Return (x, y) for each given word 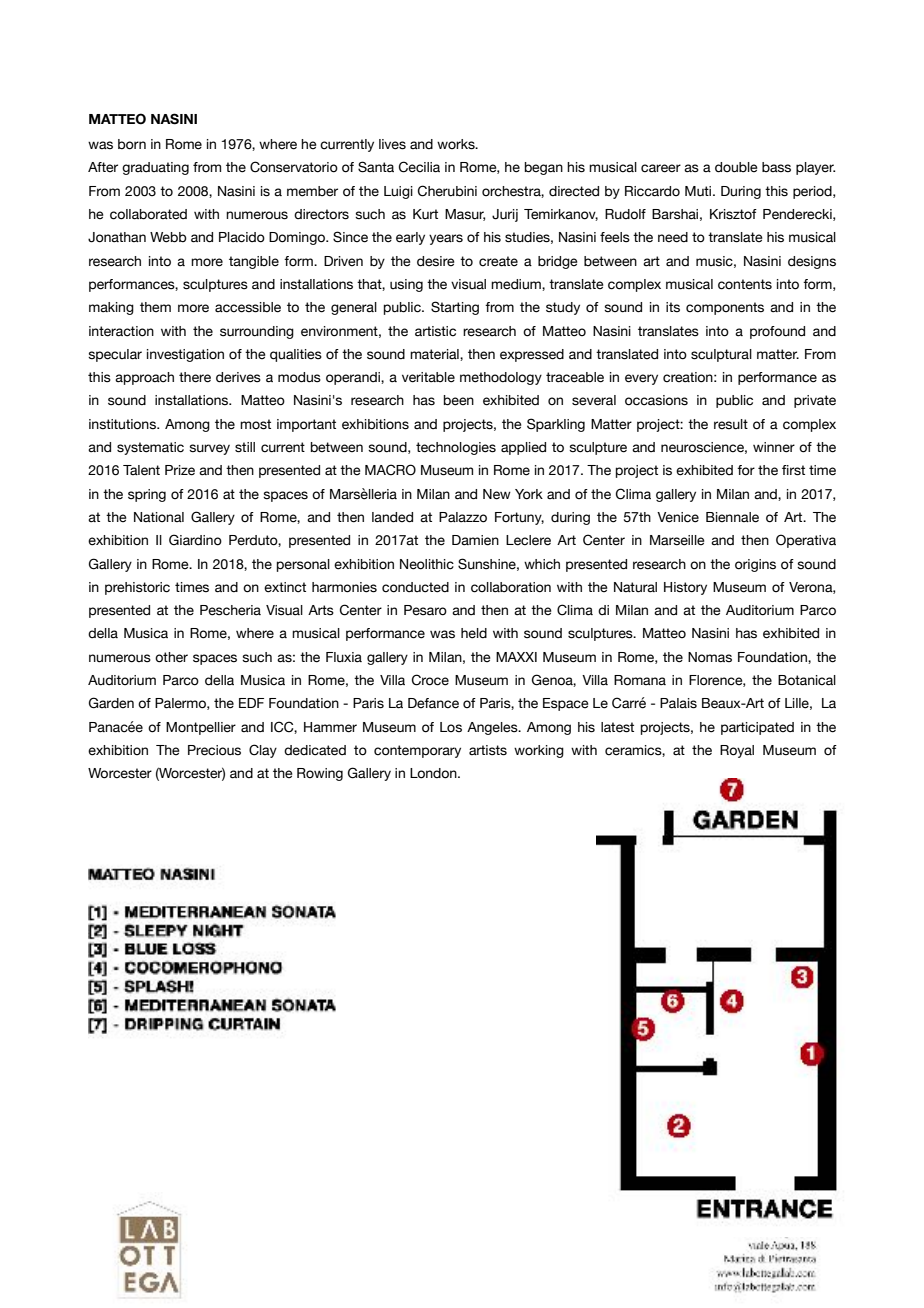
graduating (155, 168)
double (736, 167)
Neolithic (427, 564)
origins (755, 565)
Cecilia (419, 167)
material (435, 355)
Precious (214, 750)
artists (488, 750)
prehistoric (137, 588)
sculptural (721, 355)
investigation (185, 355)
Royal (737, 751)
